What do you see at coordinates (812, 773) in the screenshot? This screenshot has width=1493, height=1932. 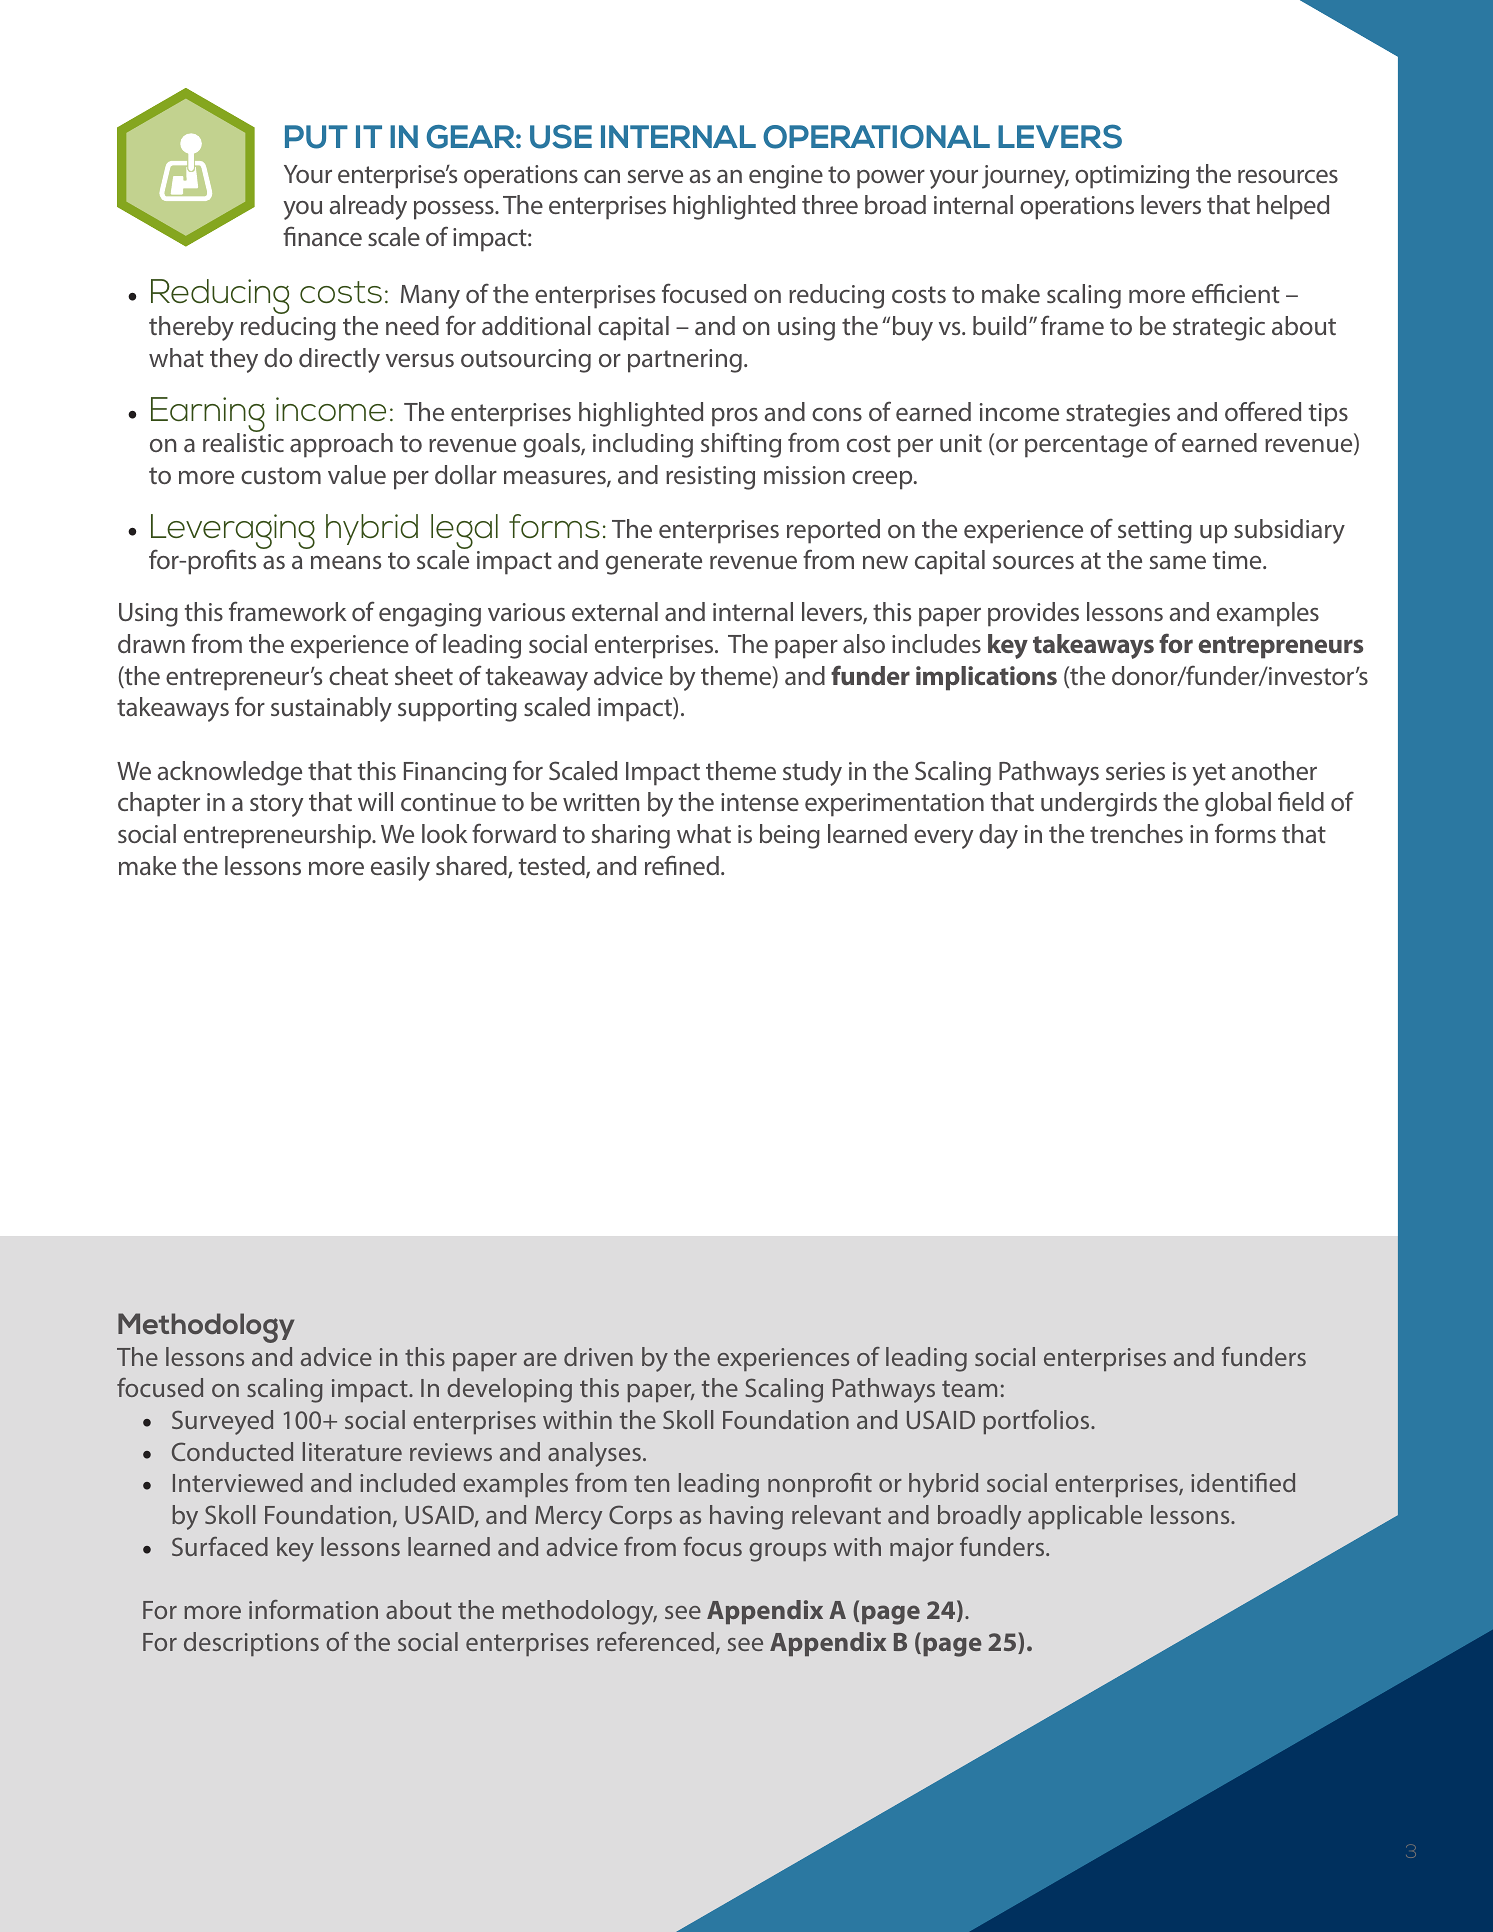 I see `study` at bounding box center [812, 773].
